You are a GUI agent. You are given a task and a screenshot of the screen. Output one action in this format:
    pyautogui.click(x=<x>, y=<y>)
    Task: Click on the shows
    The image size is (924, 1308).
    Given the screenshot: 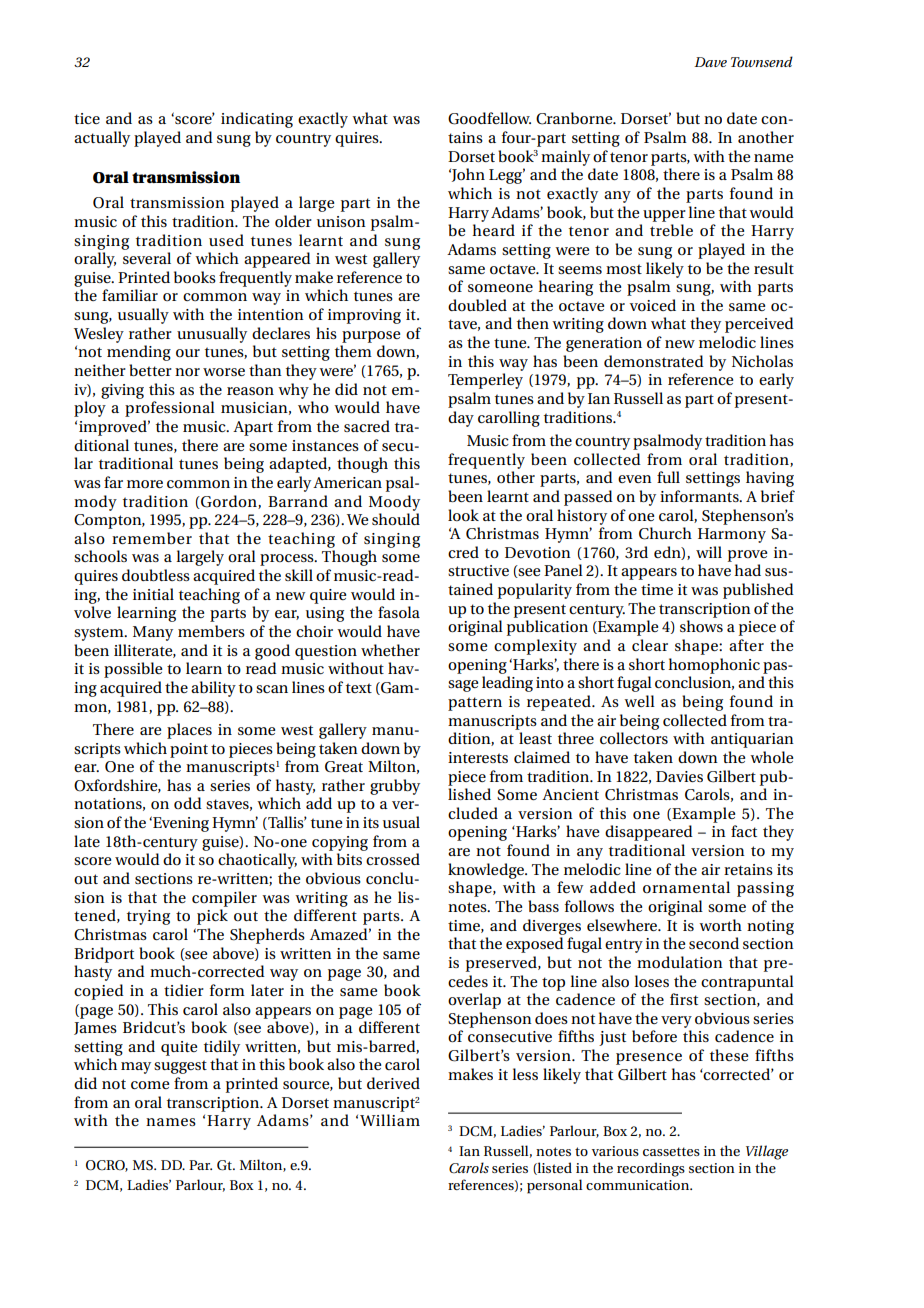 What is the action you would take?
    pyautogui.click(x=701, y=626)
